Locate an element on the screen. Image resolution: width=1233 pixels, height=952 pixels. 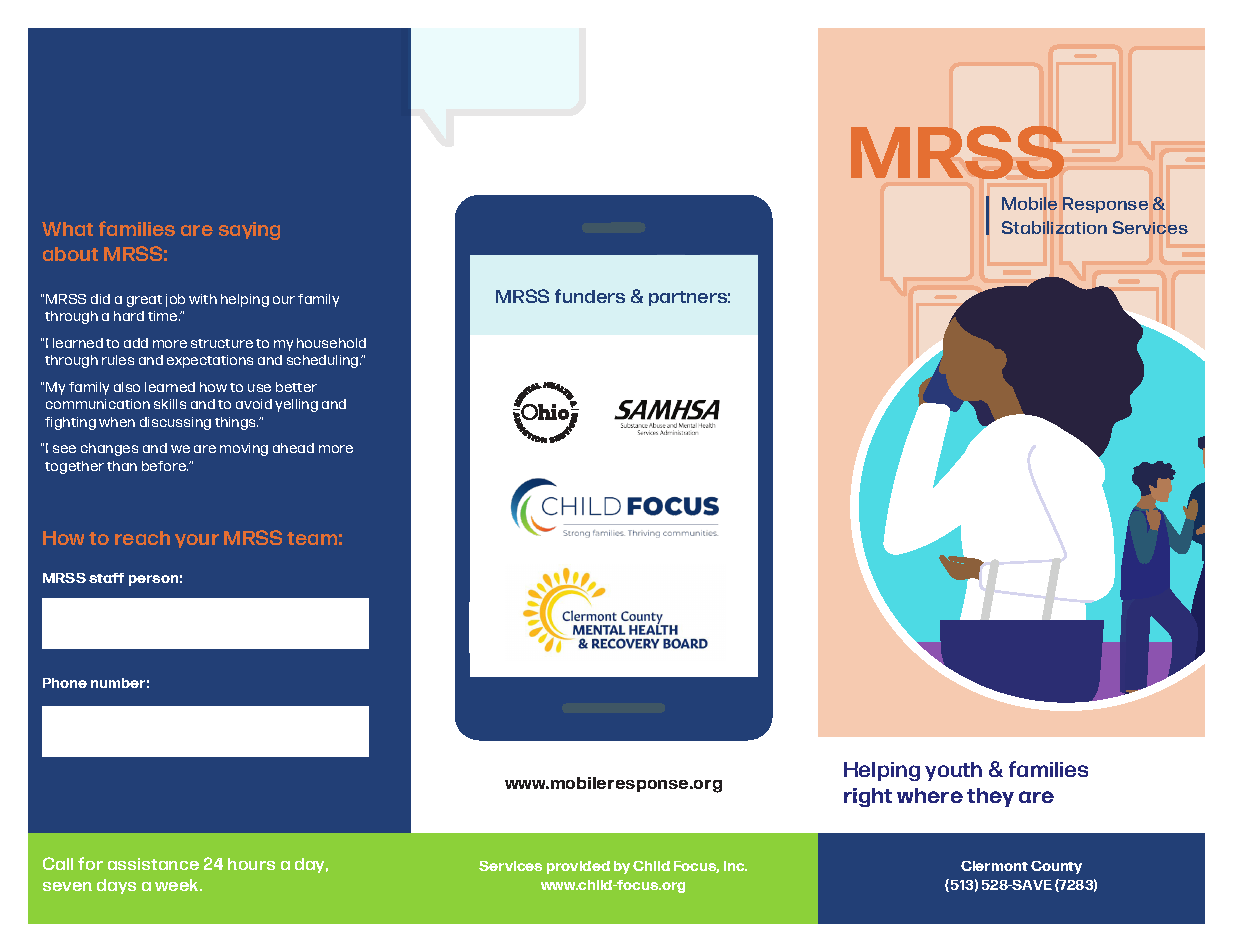
youth is located at coordinates (953, 771).
